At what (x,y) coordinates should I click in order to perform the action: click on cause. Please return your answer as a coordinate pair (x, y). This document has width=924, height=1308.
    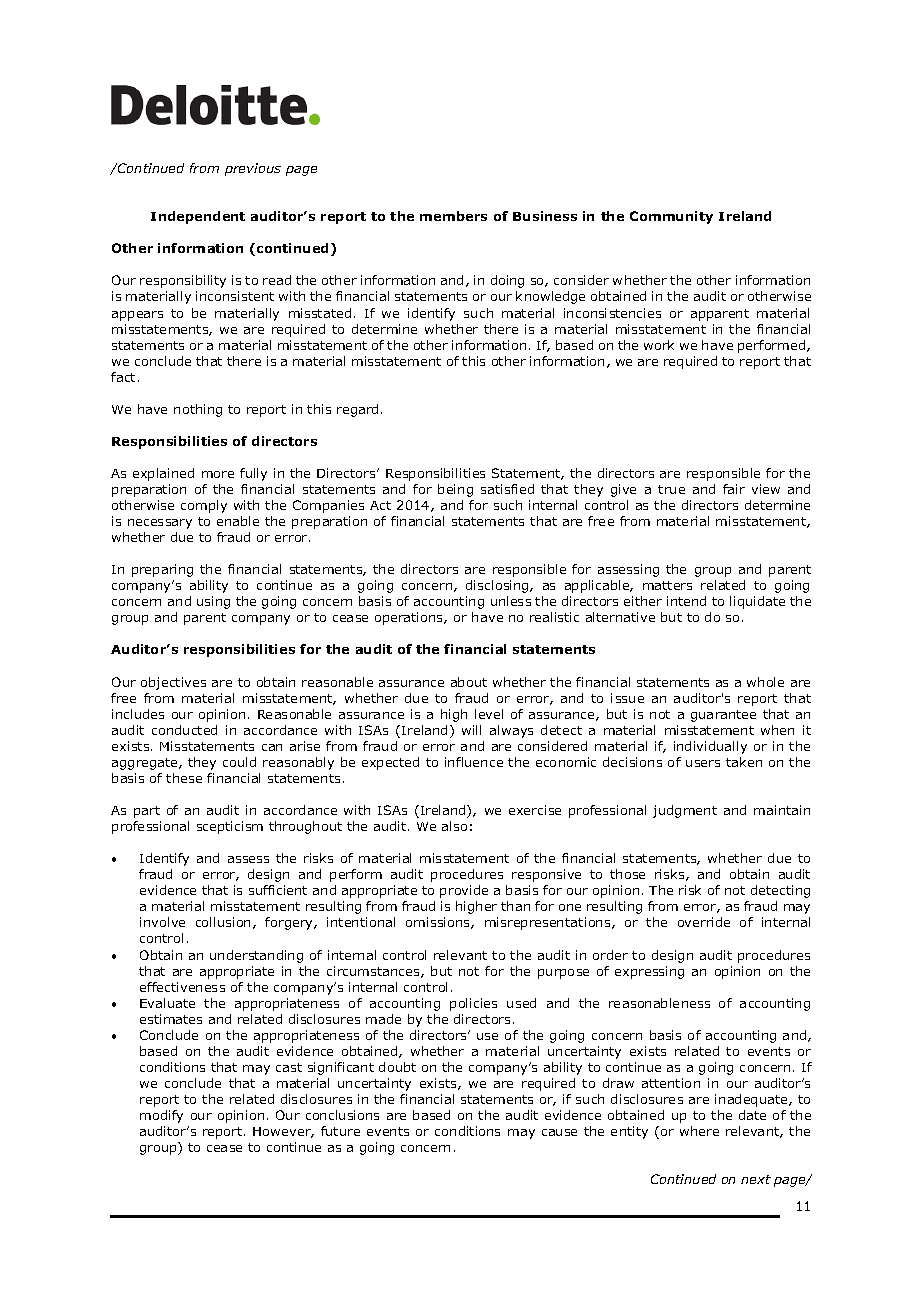
    Looking at the image, I should click on (559, 1132).
